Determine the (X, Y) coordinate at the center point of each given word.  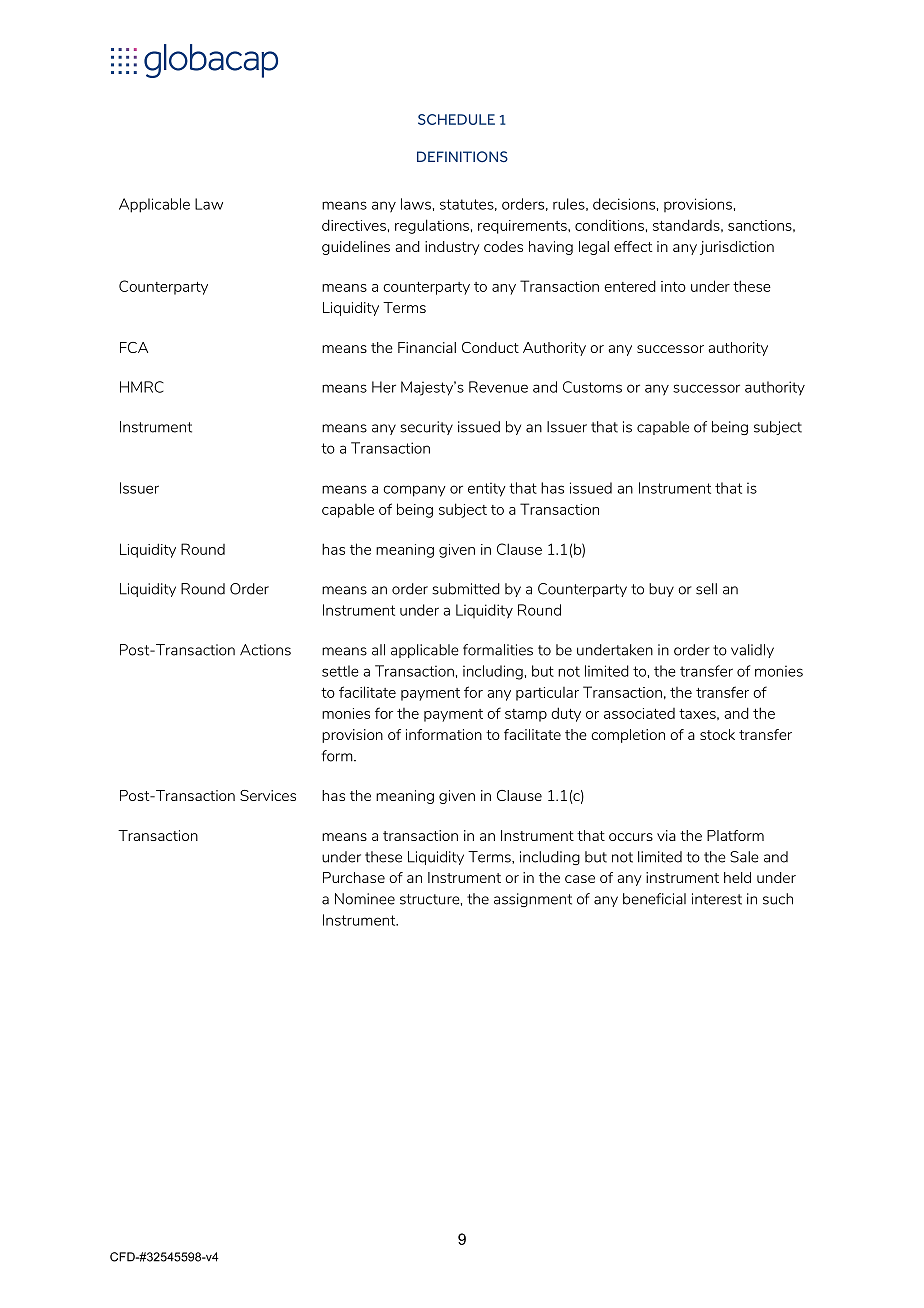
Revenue (498, 387)
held (737, 877)
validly (752, 651)
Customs (592, 387)
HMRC (142, 387)
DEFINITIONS (462, 156)
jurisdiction (737, 248)
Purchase (354, 877)
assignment (533, 900)
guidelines (356, 248)
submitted (466, 589)
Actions (265, 650)
